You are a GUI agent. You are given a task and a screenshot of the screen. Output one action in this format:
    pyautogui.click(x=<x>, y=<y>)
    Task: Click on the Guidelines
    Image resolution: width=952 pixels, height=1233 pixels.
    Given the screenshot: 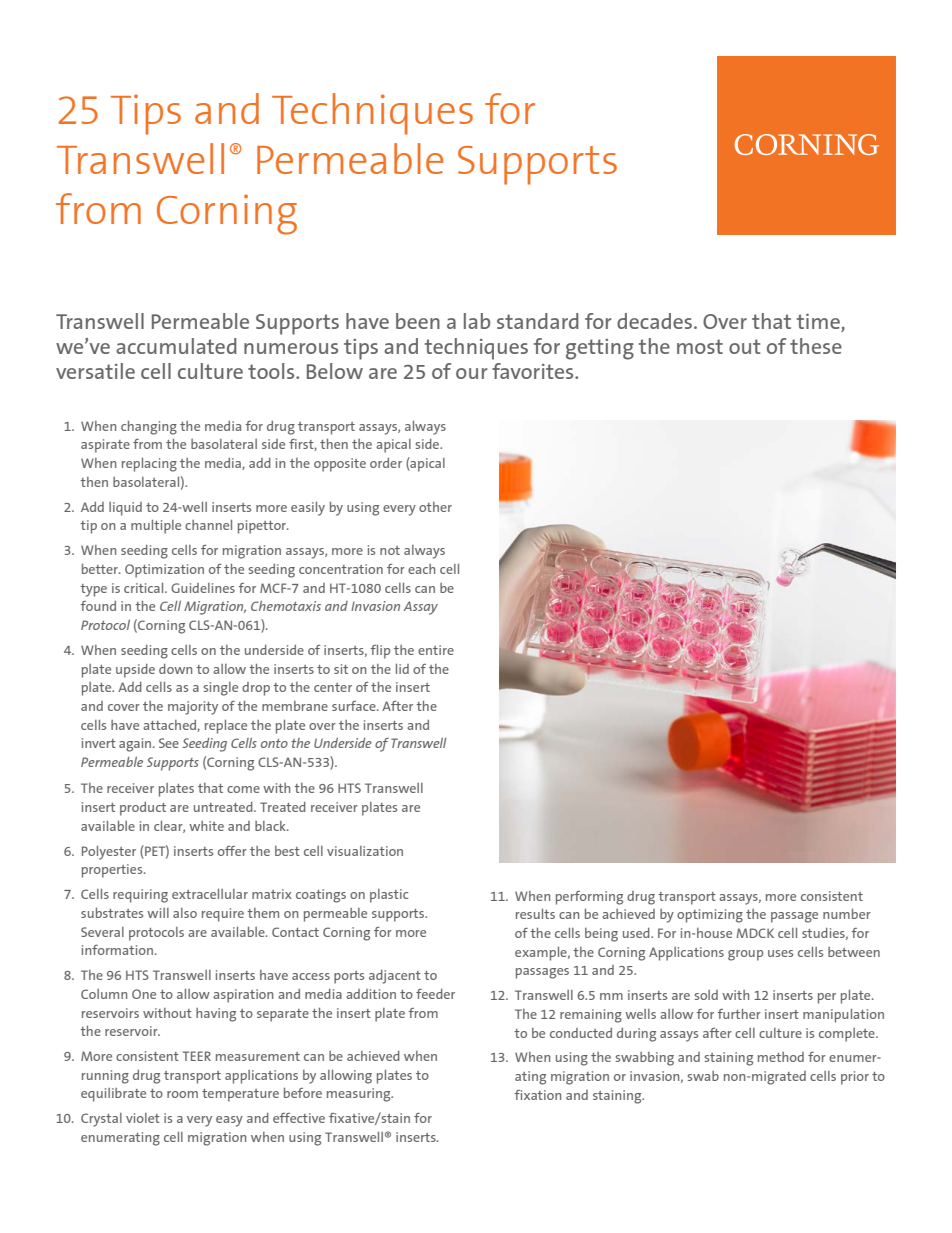 What is the action you would take?
    pyautogui.click(x=203, y=588)
